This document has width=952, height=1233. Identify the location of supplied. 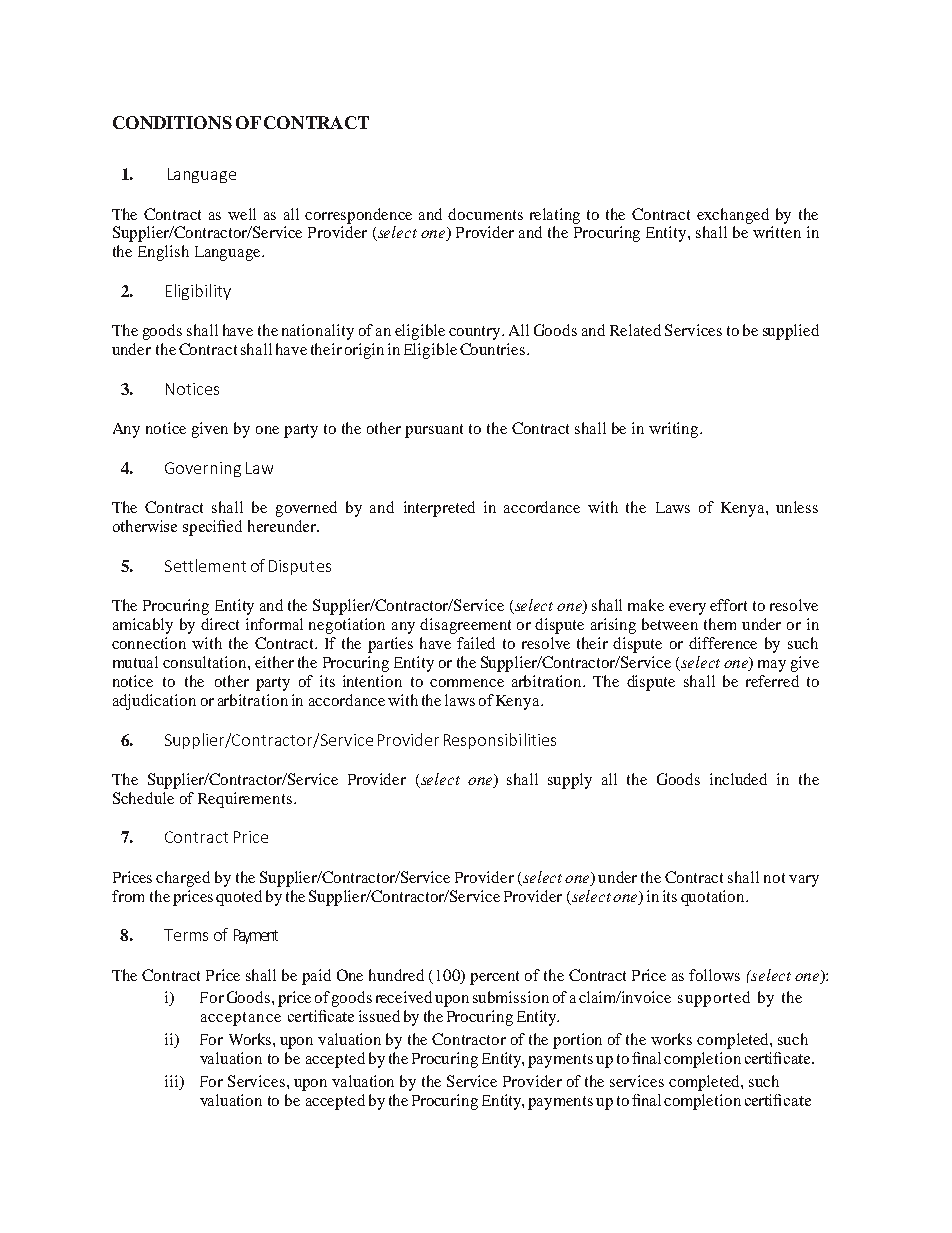
(791, 332).
